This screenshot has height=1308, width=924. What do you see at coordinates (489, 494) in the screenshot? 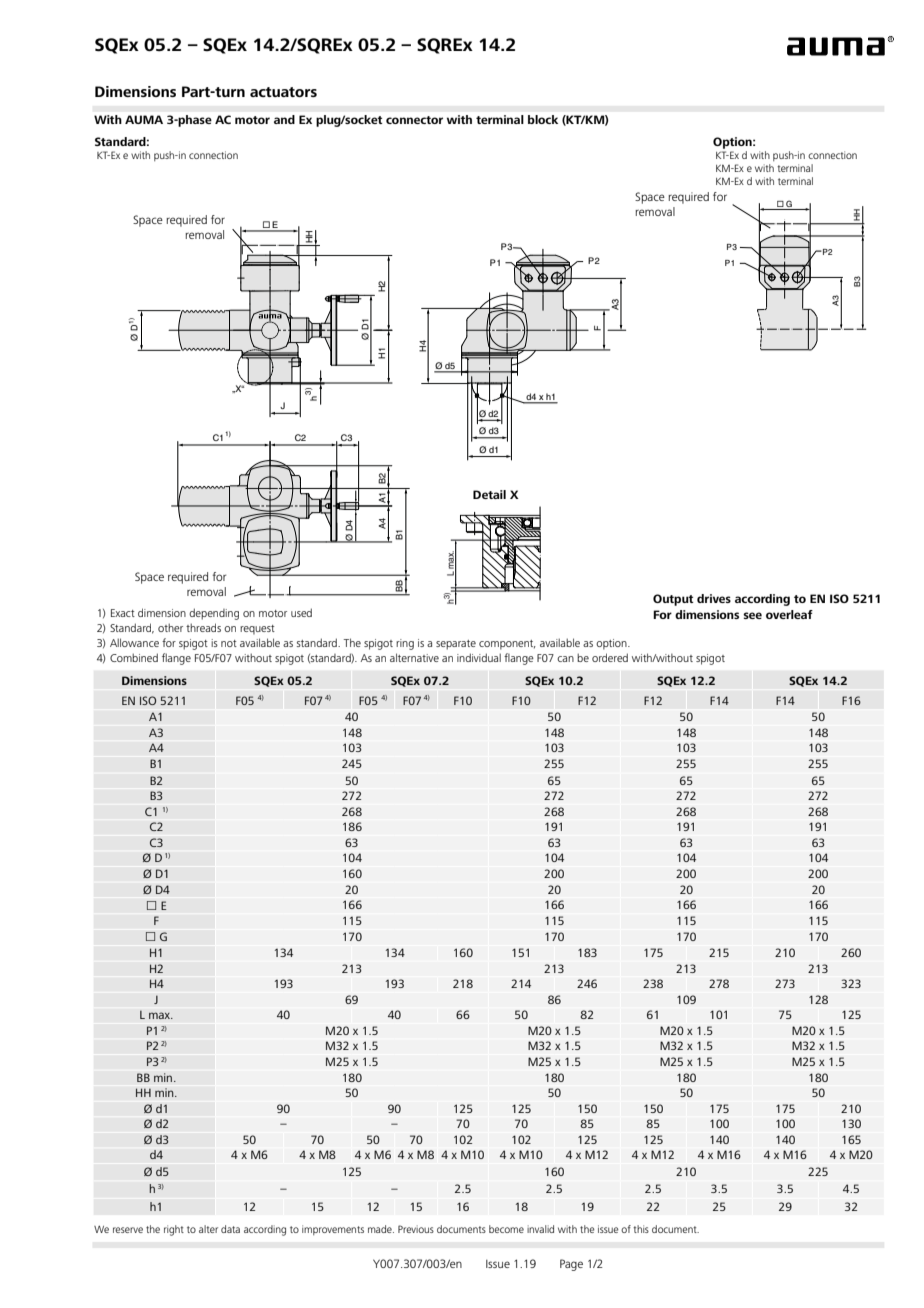
I see `Detail` at bounding box center [489, 494].
